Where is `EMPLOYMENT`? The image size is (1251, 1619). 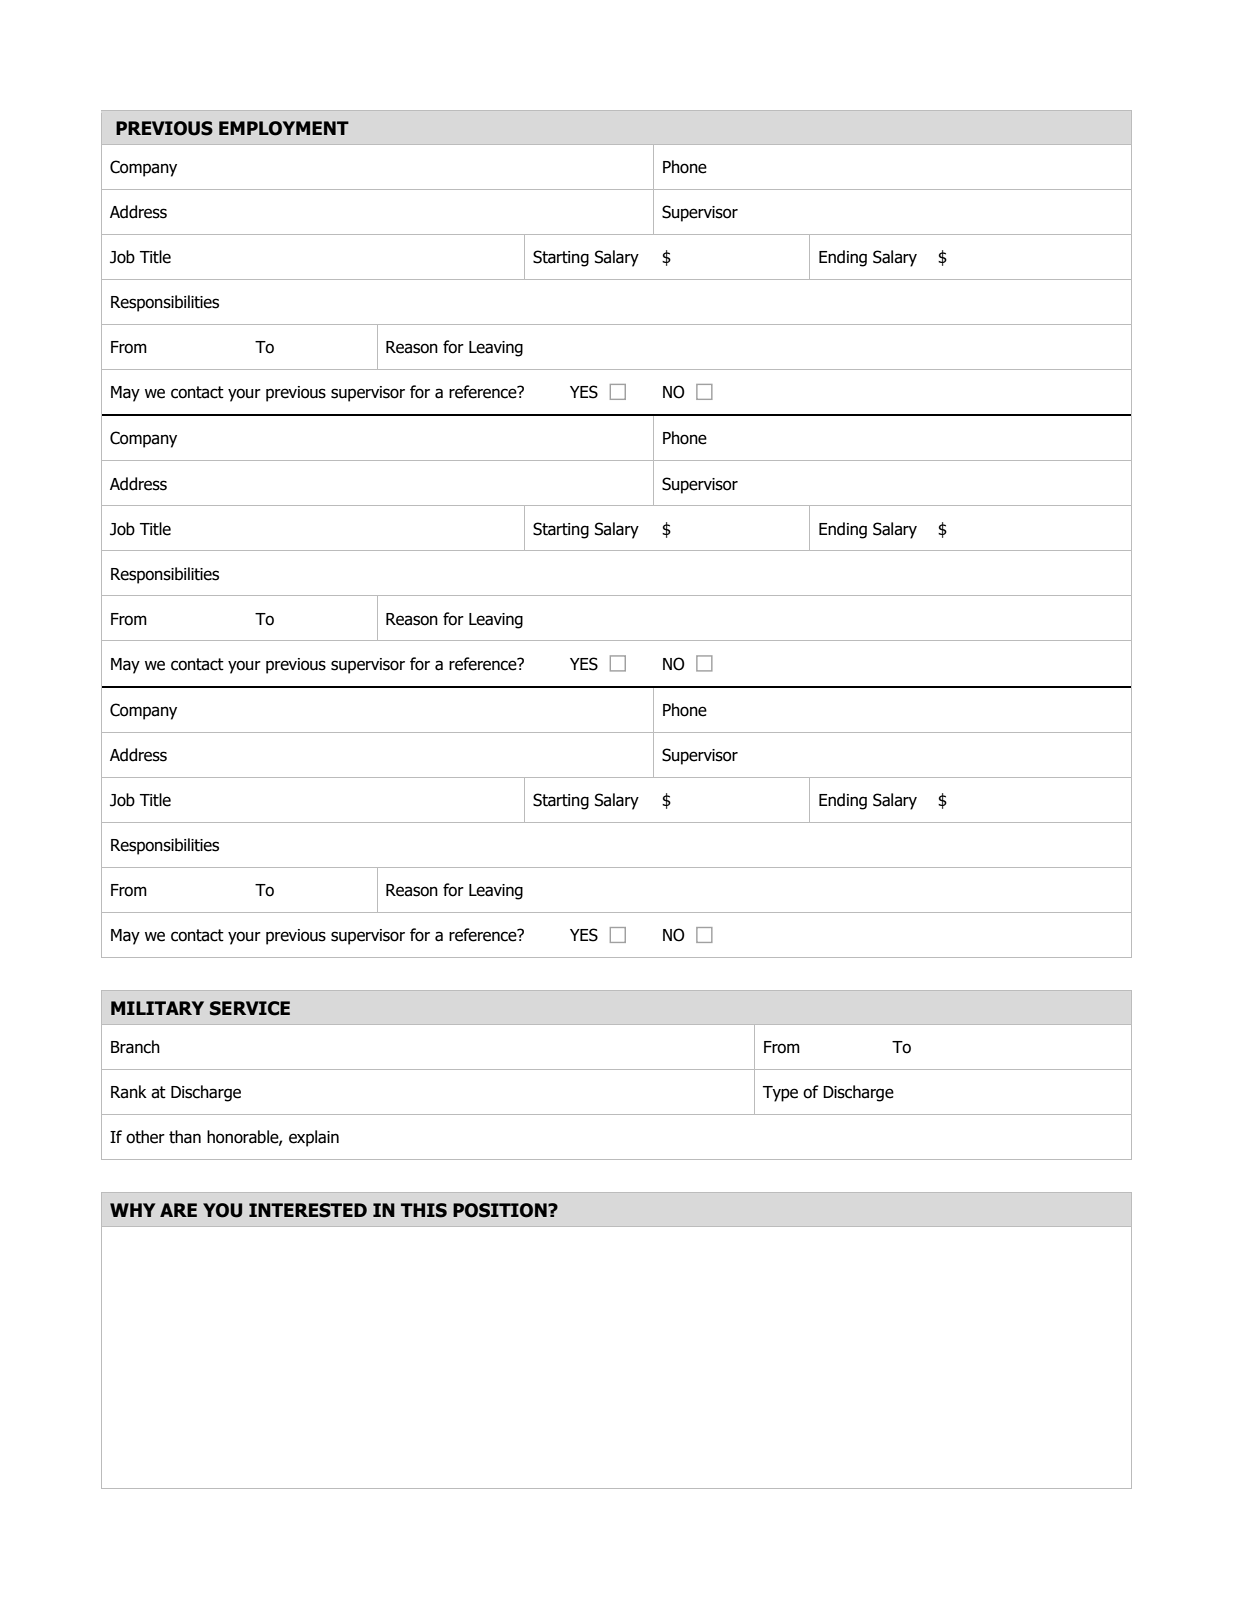
EMPLOYMENT is located at coordinates (284, 128).
